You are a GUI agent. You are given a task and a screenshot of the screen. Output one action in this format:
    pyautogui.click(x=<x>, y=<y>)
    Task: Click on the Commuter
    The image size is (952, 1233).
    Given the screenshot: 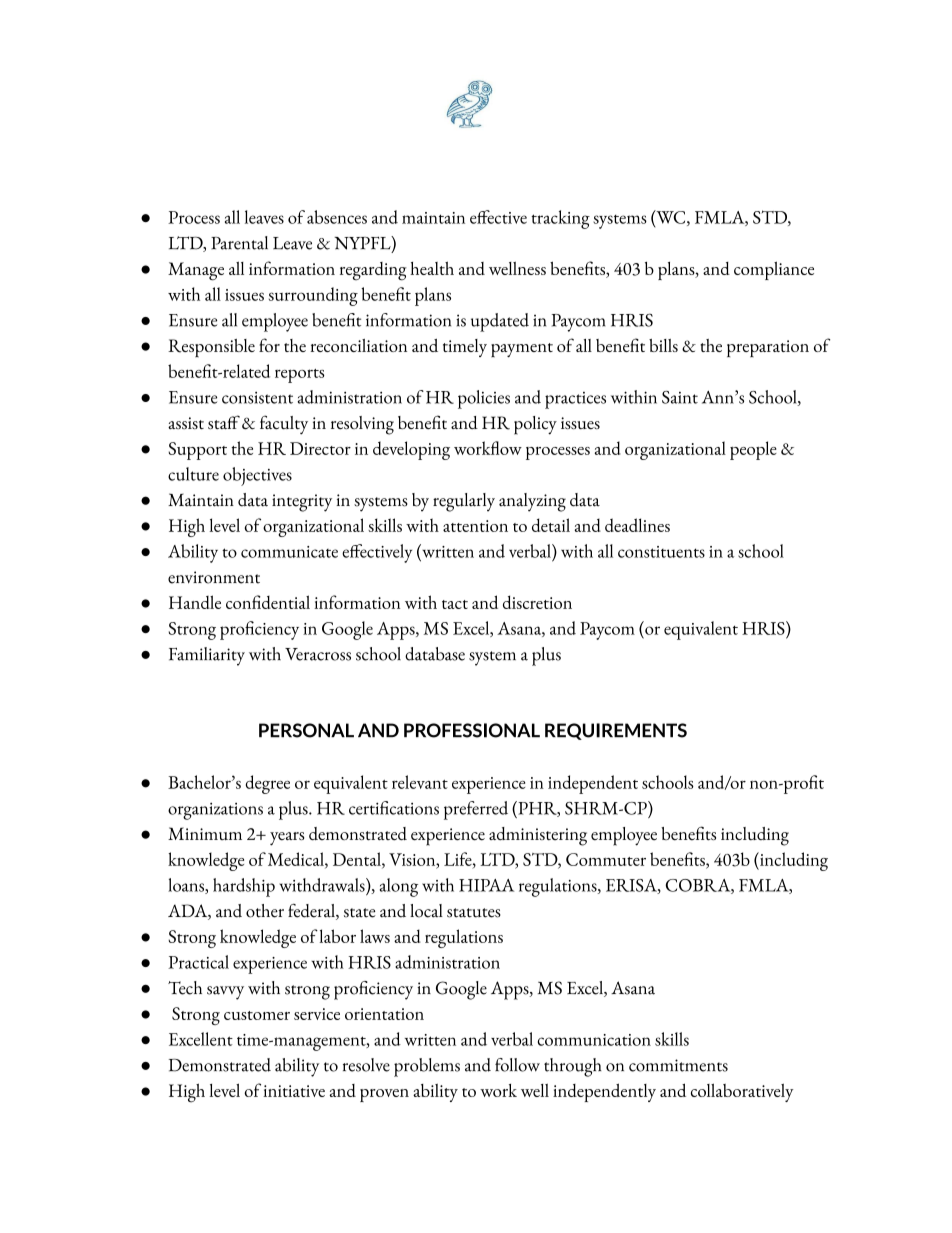 What is the action you would take?
    pyautogui.click(x=606, y=859)
